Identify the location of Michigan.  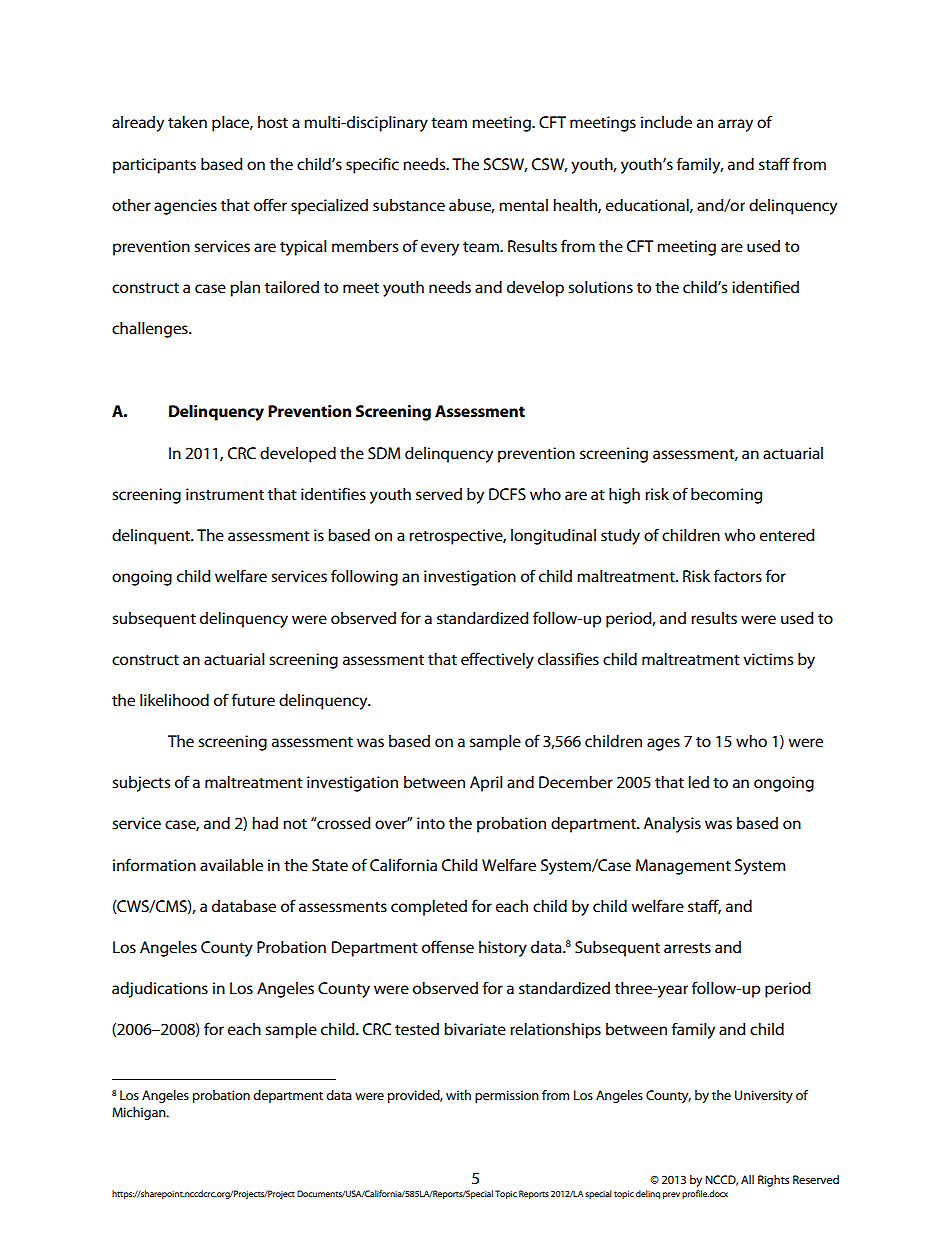
(140, 1113).
